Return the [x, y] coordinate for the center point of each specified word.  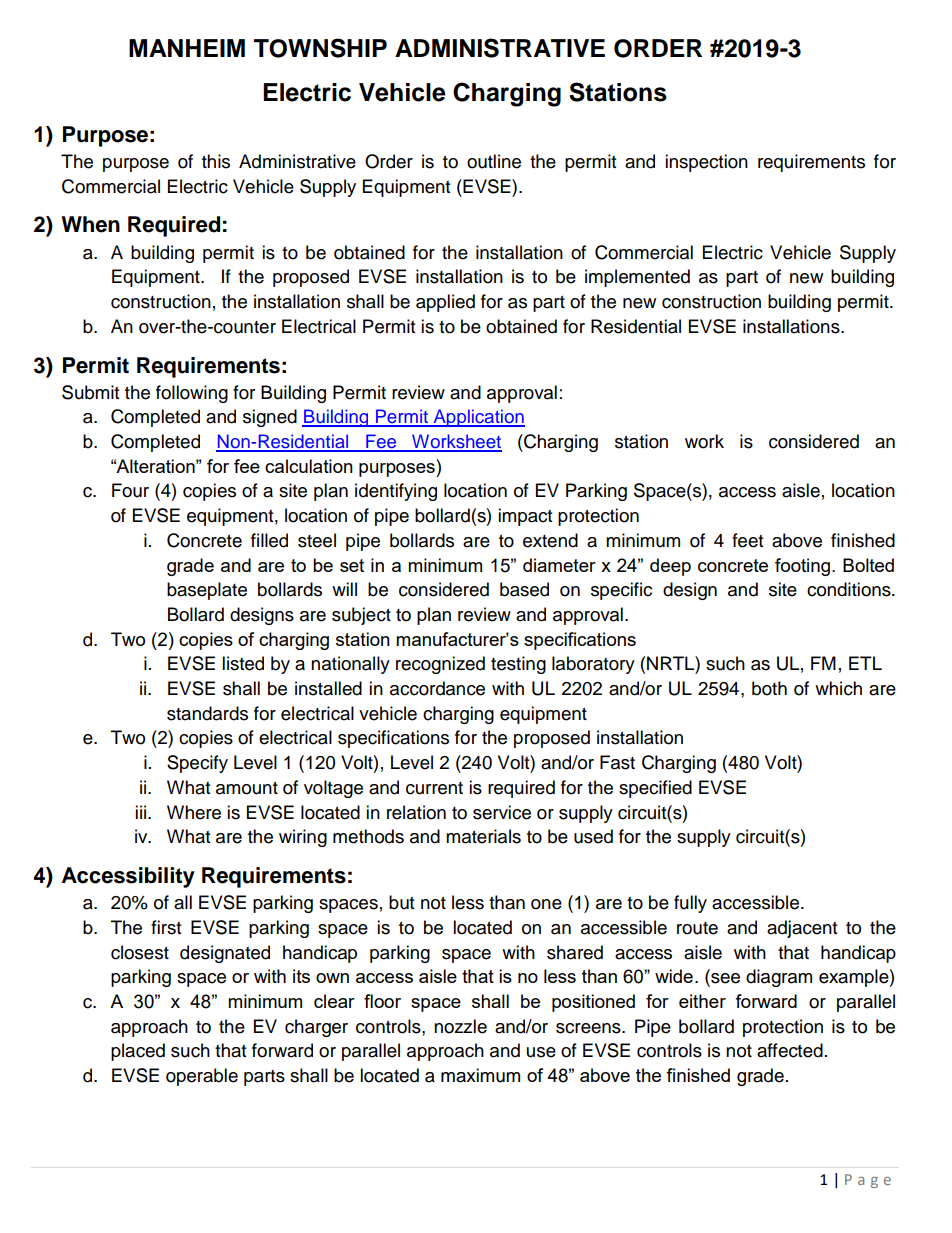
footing [802, 567]
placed [138, 1052]
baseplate [207, 591]
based [524, 589]
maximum [480, 1075]
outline [494, 161]
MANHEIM [187, 48]
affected [790, 1050]
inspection [706, 163]
